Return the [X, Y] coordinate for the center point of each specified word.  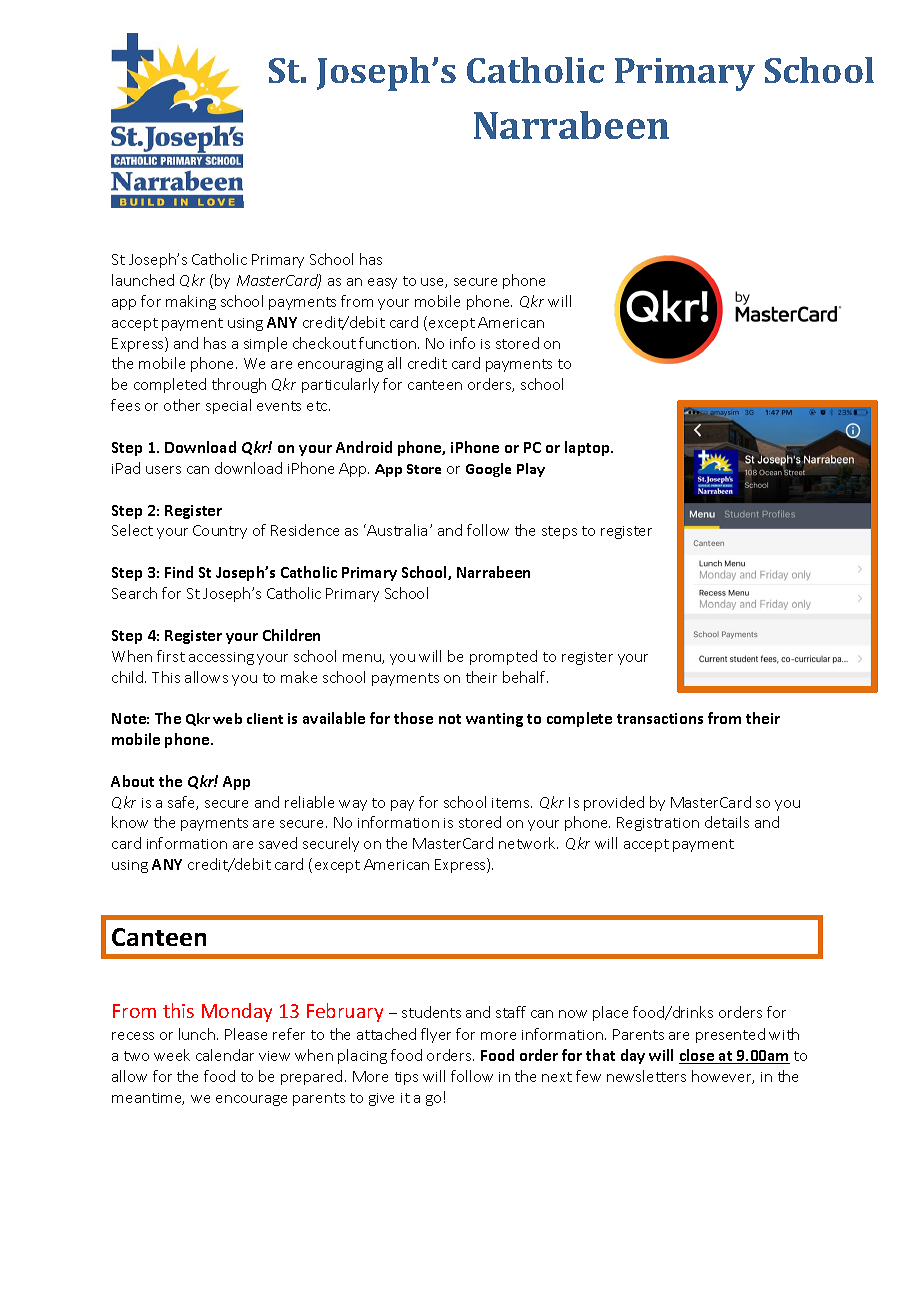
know [130, 822]
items [512, 803]
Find [179, 572]
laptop [589, 448]
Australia [396, 530]
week [172, 1055]
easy [382, 283]
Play [531, 470]
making [191, 302]
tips [406, 1078]
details [727, 822]
